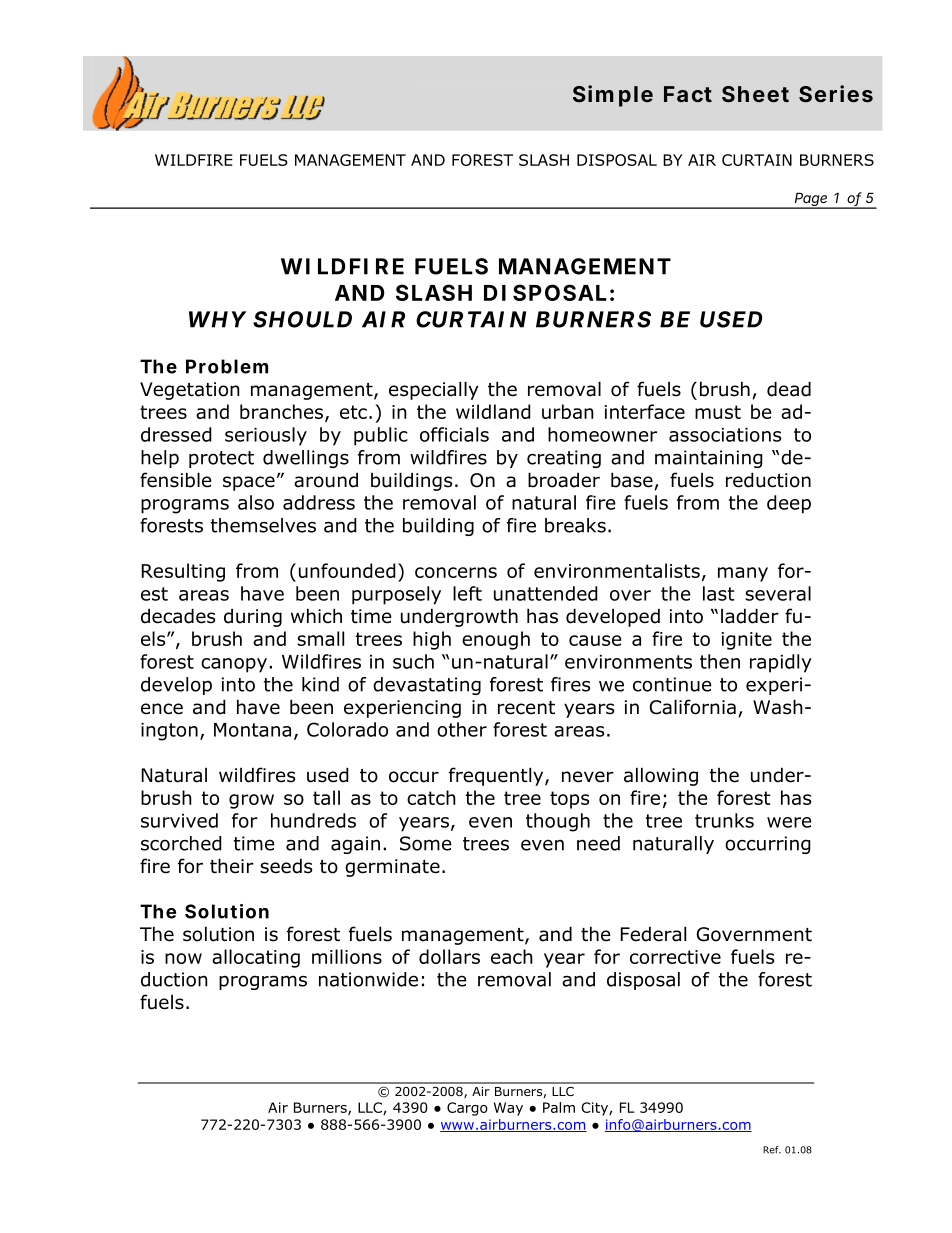  I want to click on were, so click(789, 822).
